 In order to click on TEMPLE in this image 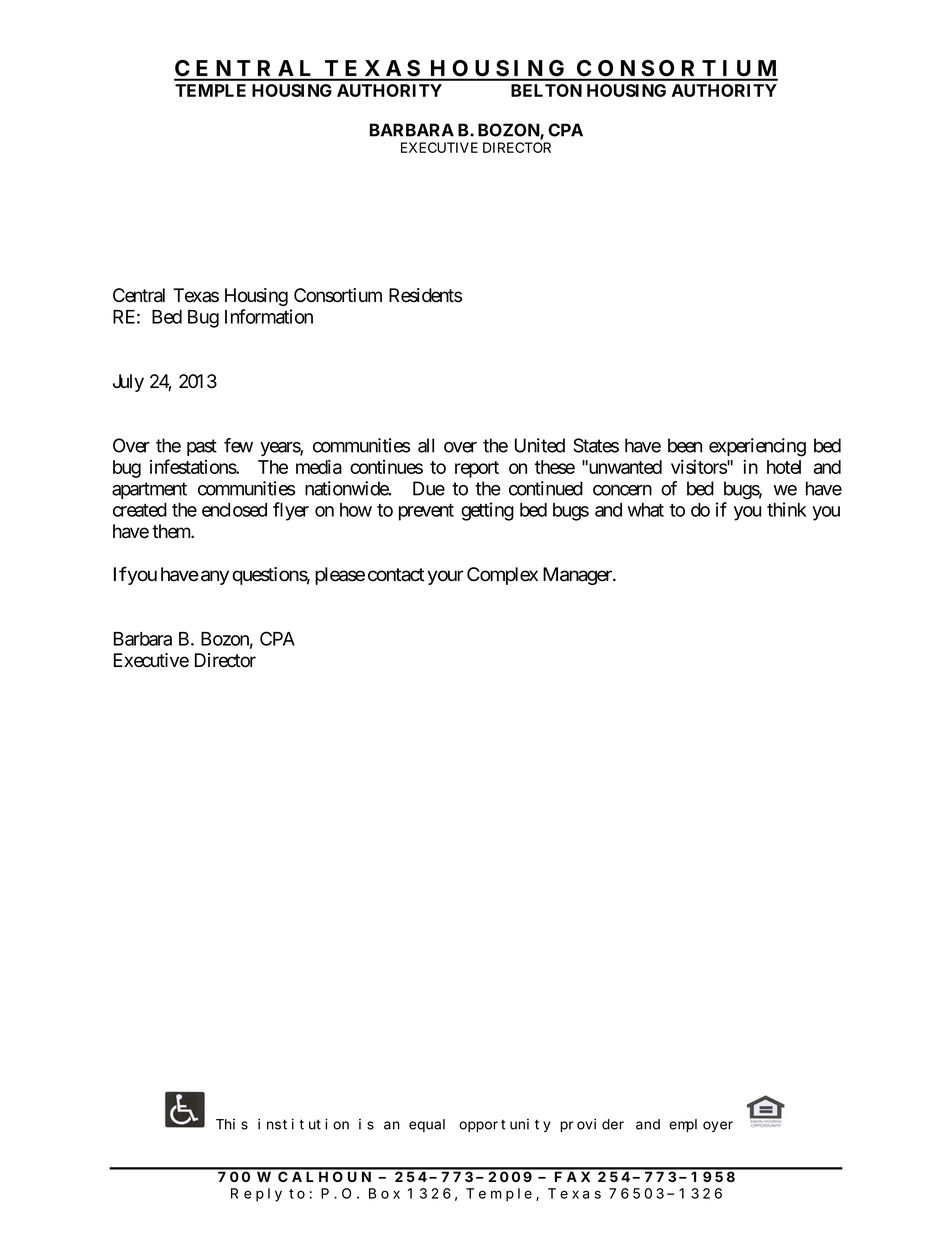, I will do `click(210, 90)`.
